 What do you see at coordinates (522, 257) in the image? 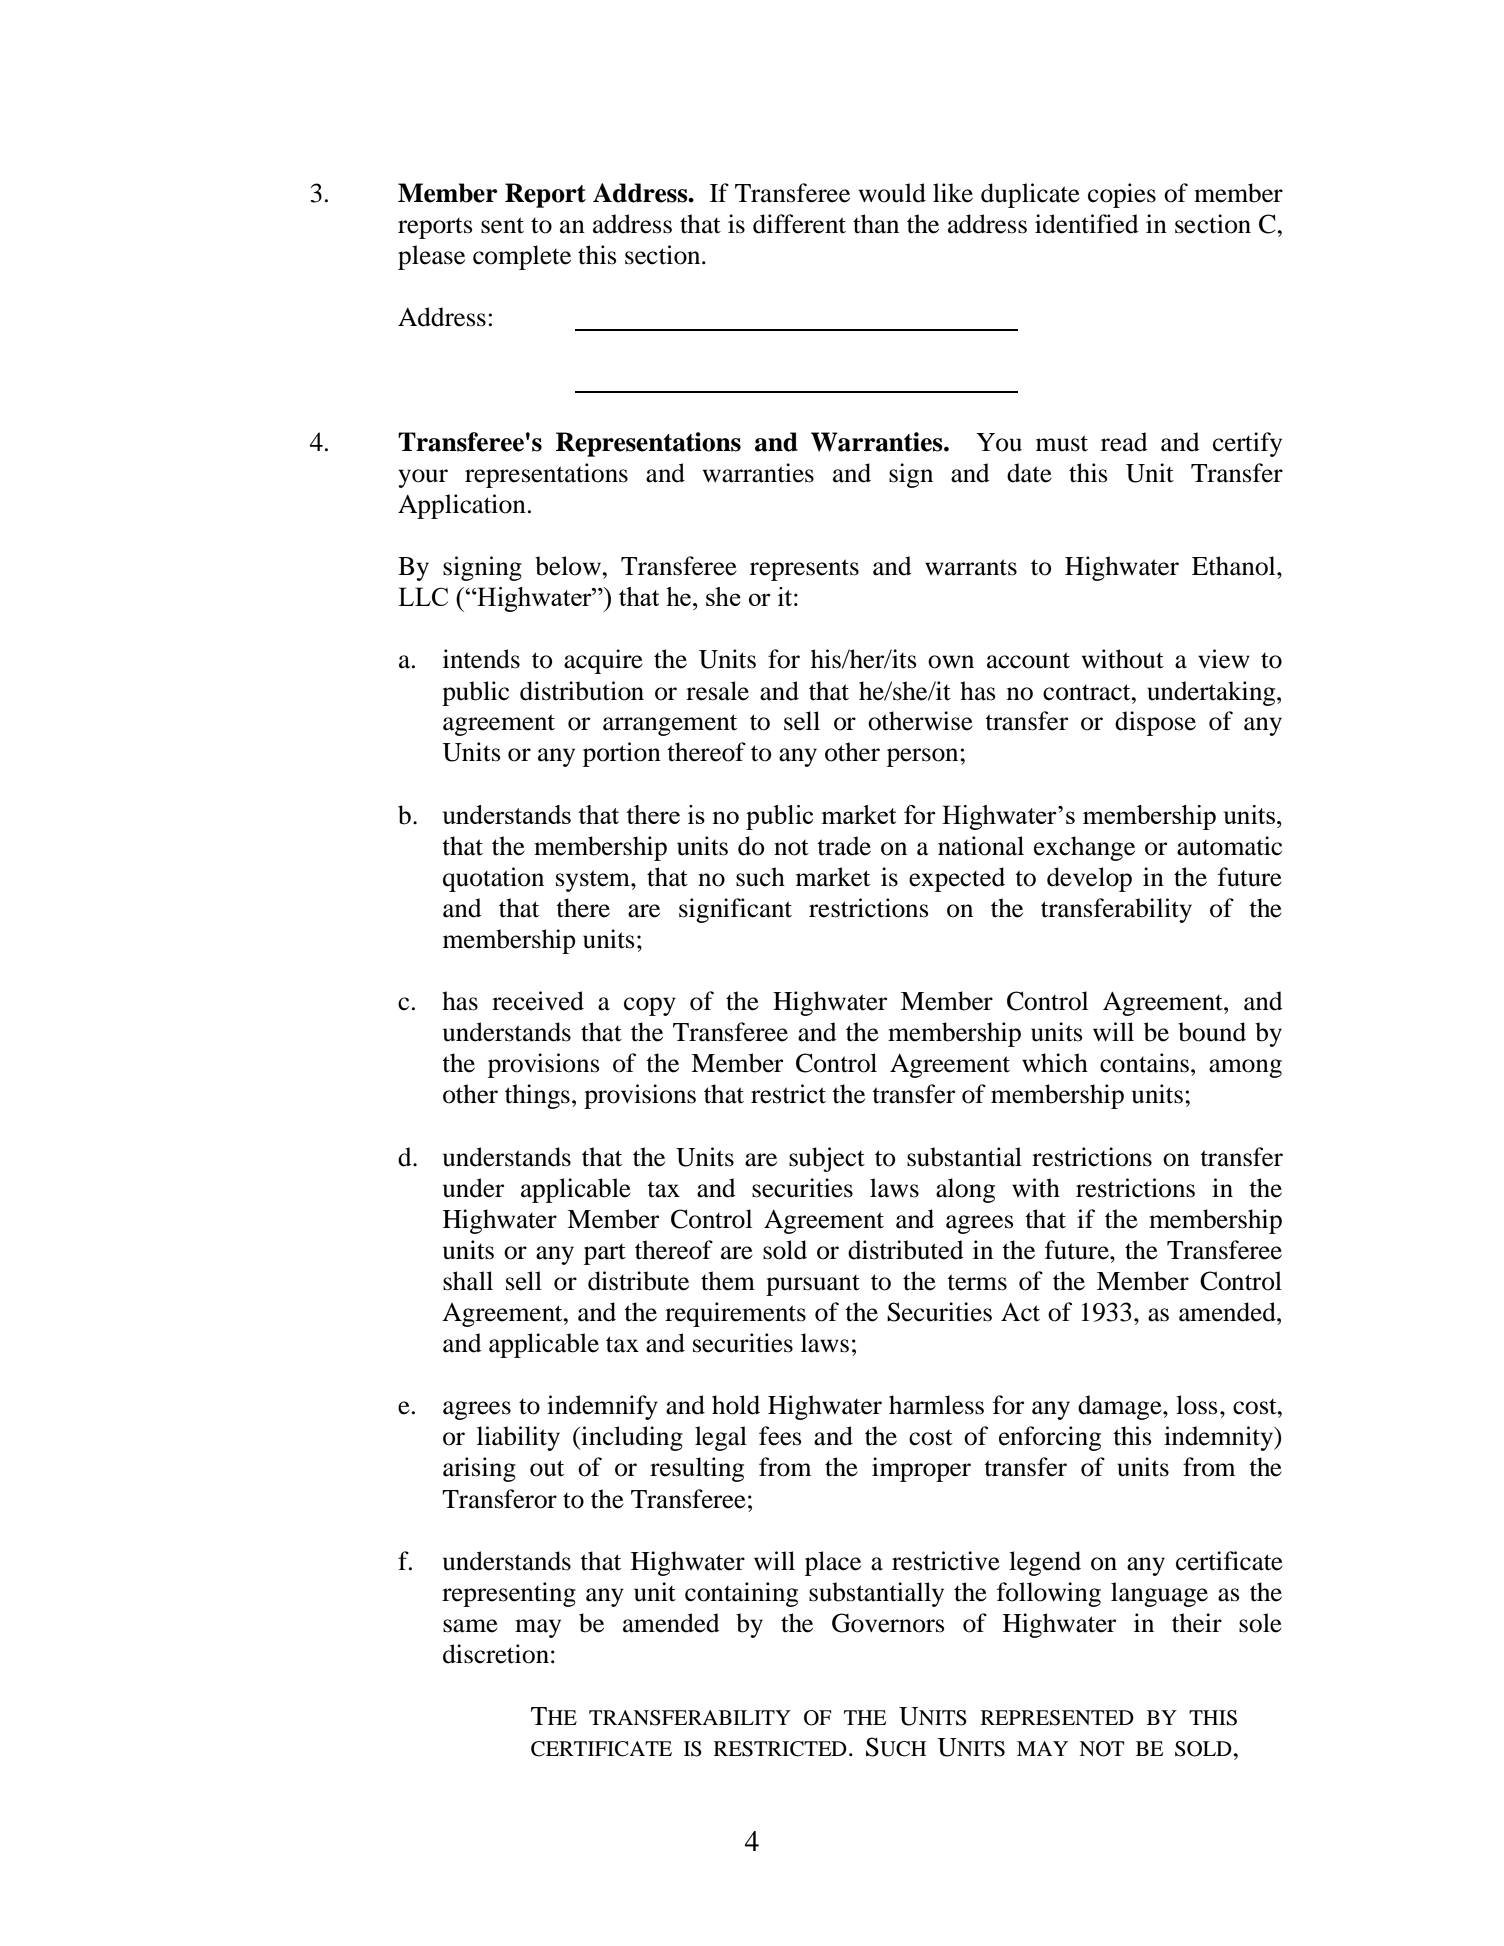
I see `complete` at bounding box center [522, 257].
